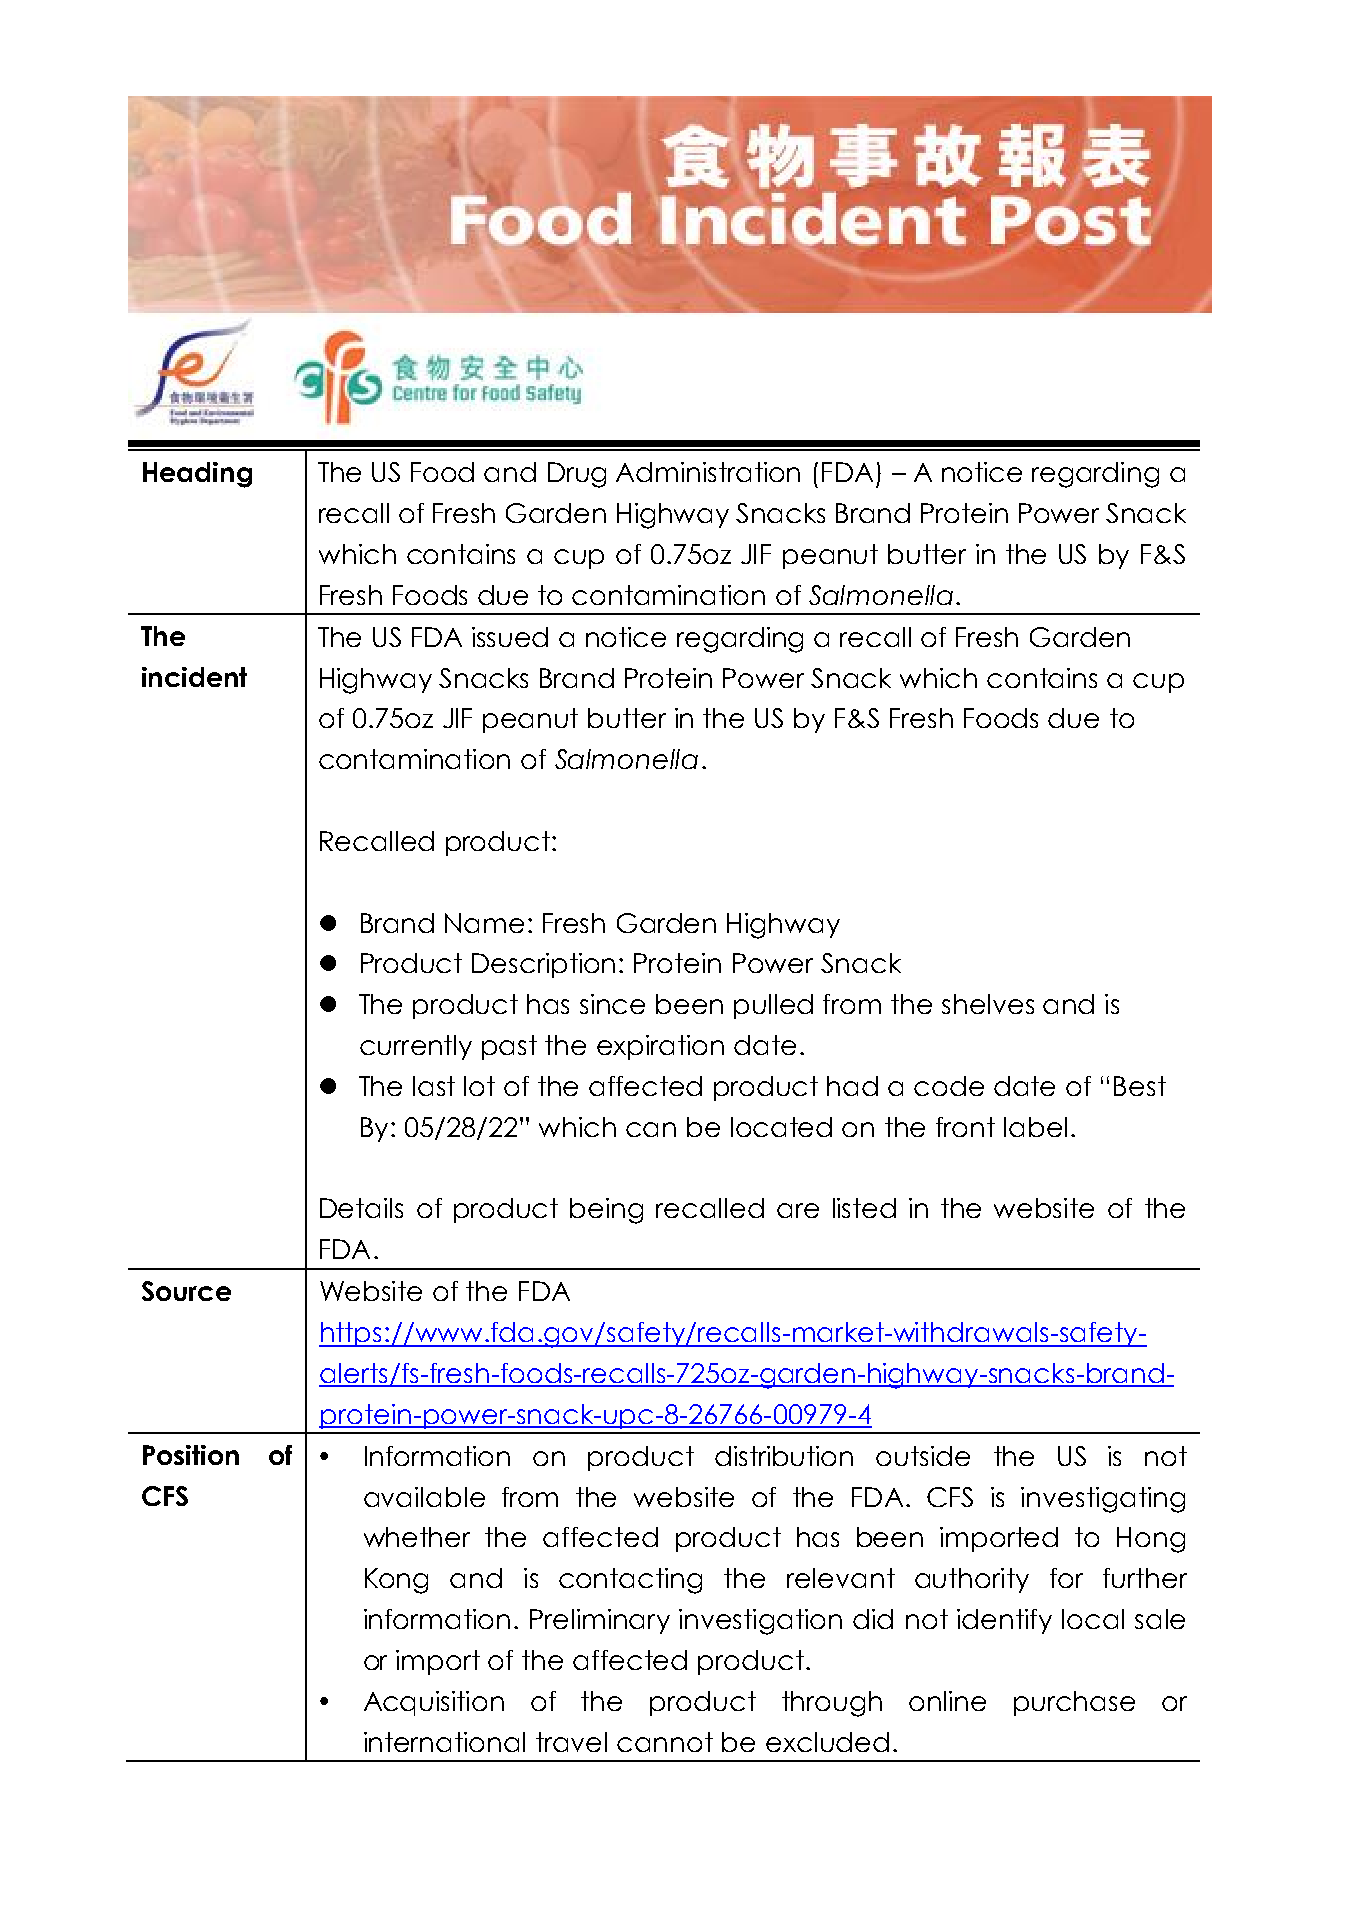 This document has height=1910, width=1351. Describe the element at coordinates (484, 923) in the document. I see `Name` at that location.
